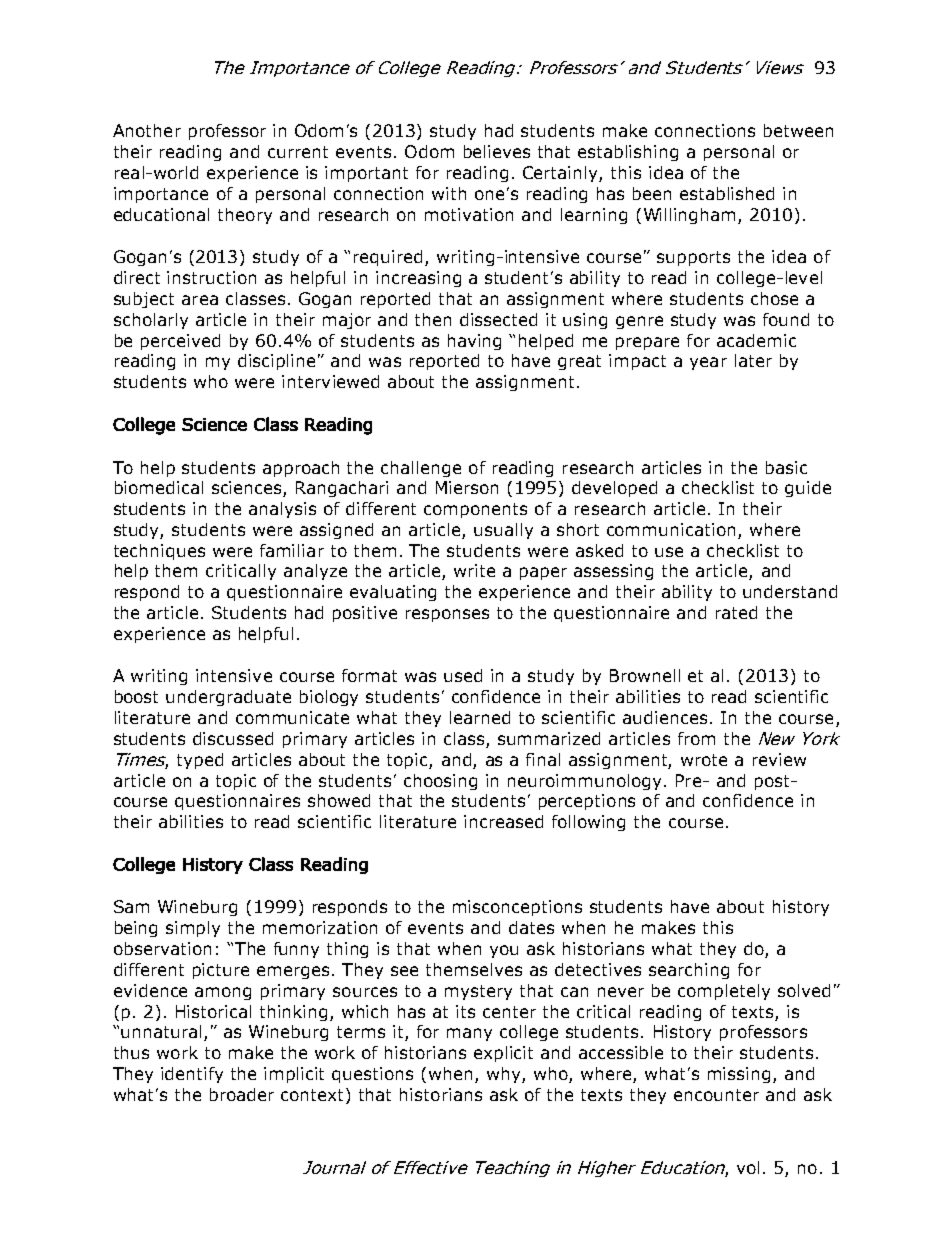 This screenshot has height=1233, width=952. I want to click on established, so click(727, 193).
